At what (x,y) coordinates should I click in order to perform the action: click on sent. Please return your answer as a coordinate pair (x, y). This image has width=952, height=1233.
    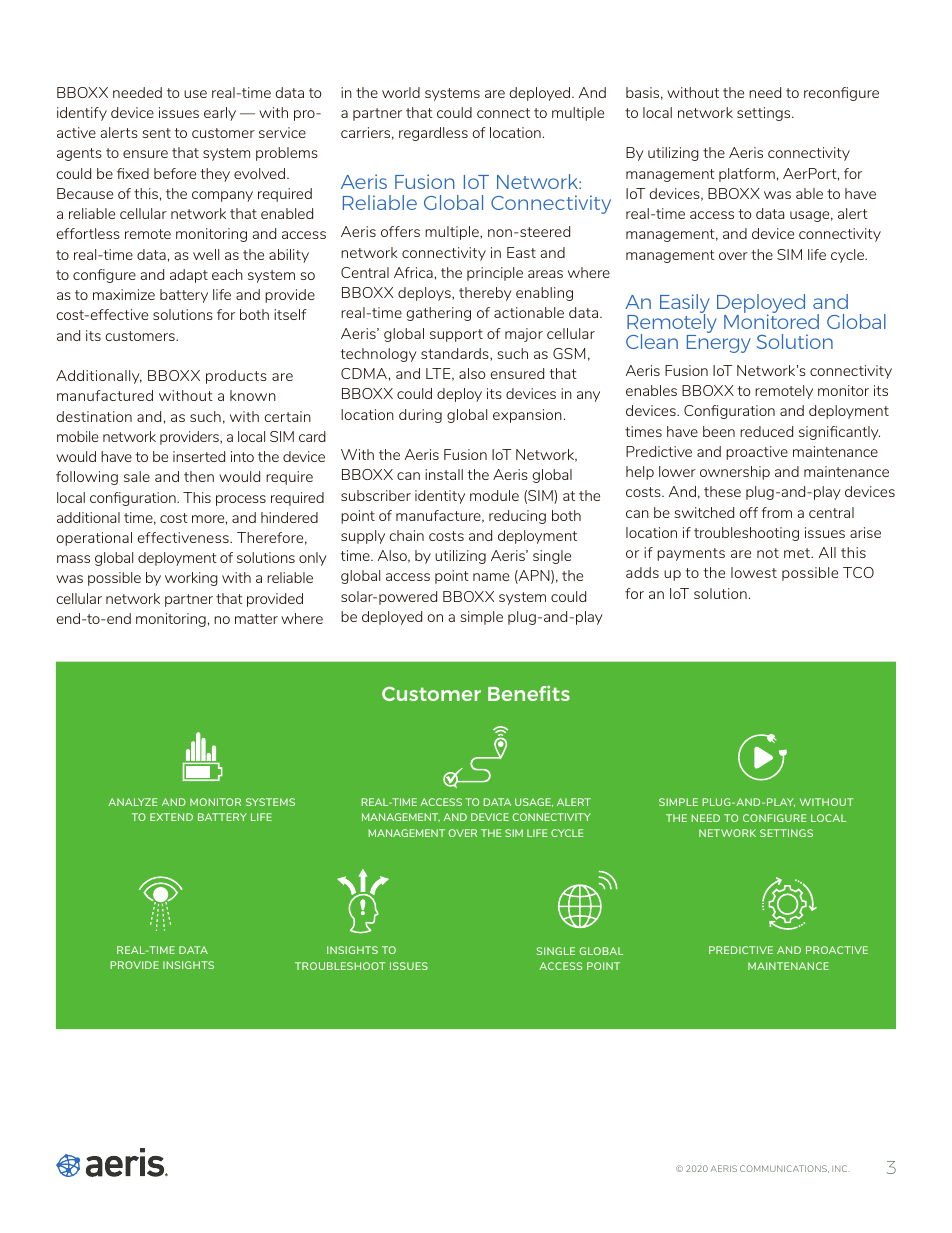
    Looking at the image, I should click on (156, 133).
